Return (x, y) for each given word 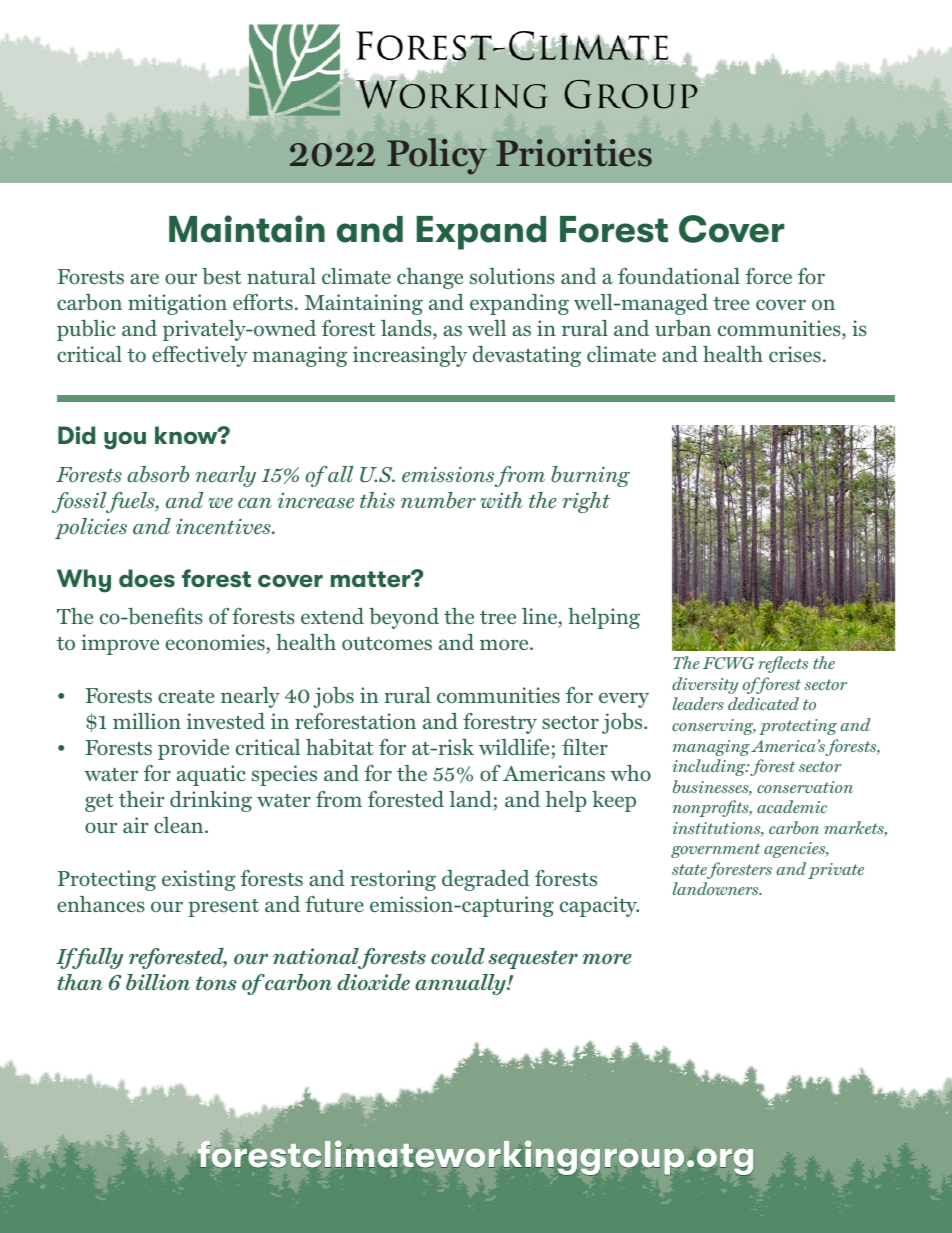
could (458, 956)
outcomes (387, 644)
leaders (698, 703)
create (186, 696)
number (438, 500)
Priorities (574, 153)
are (144, 278)
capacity (599, 906)
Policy (437, 156)
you (125, 440)
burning (590, 476)
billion (158, 982)
